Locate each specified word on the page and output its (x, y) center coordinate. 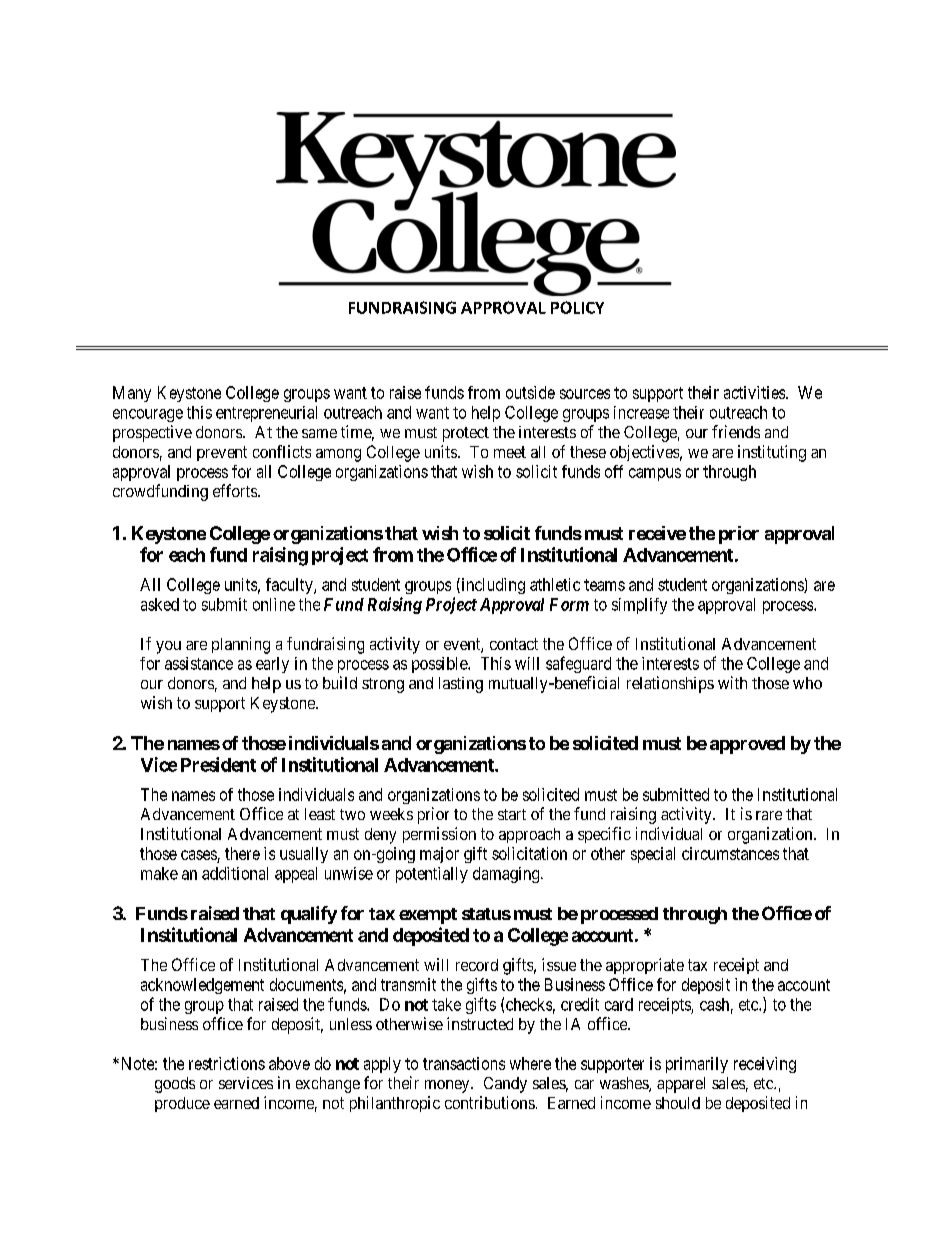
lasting (461, 685)
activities (755, 392)
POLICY (577, 307)
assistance (199, 663)
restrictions (227, 1063)
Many (132, 394)
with (732, 682)
